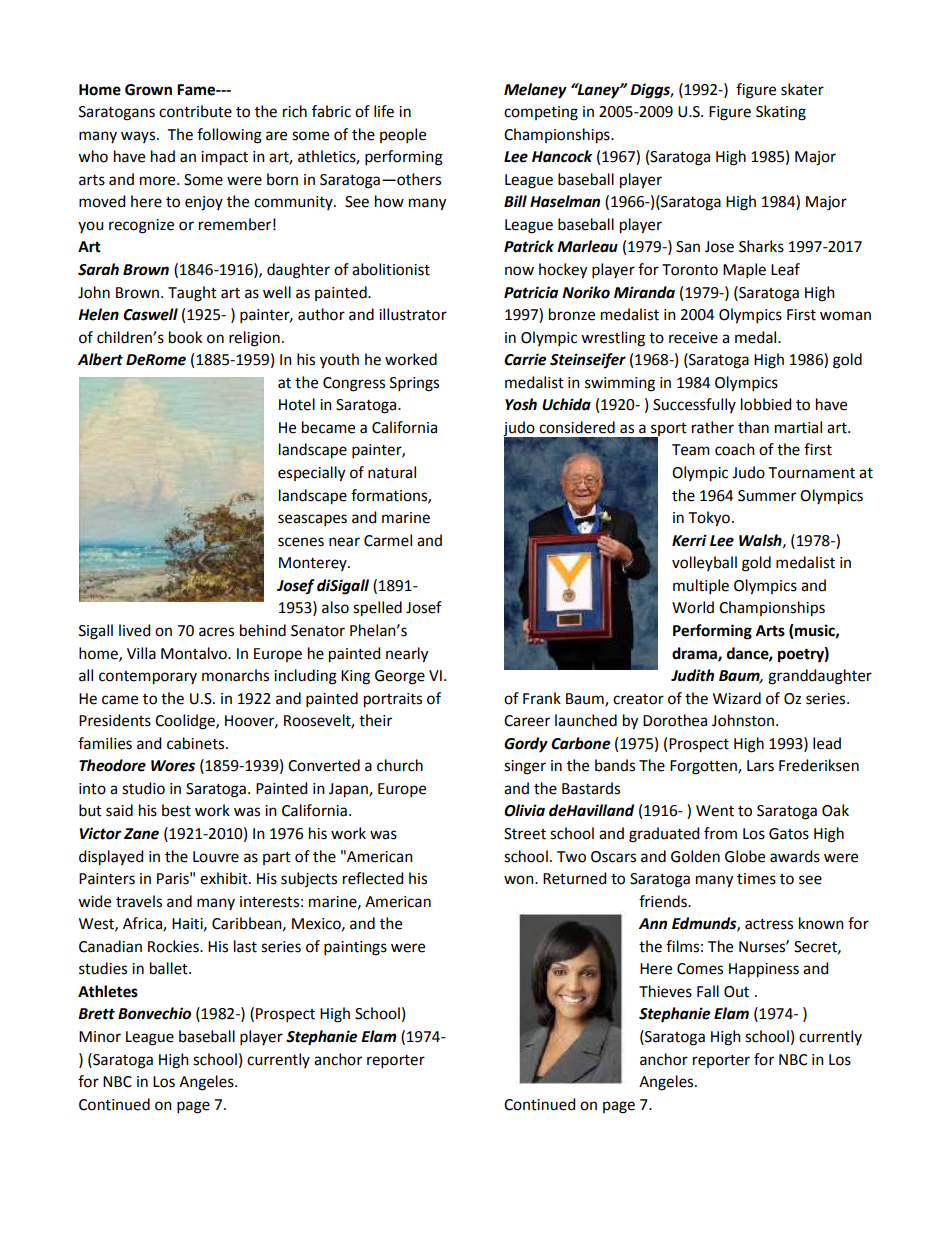  I want to click on book, so click(185, 337).
